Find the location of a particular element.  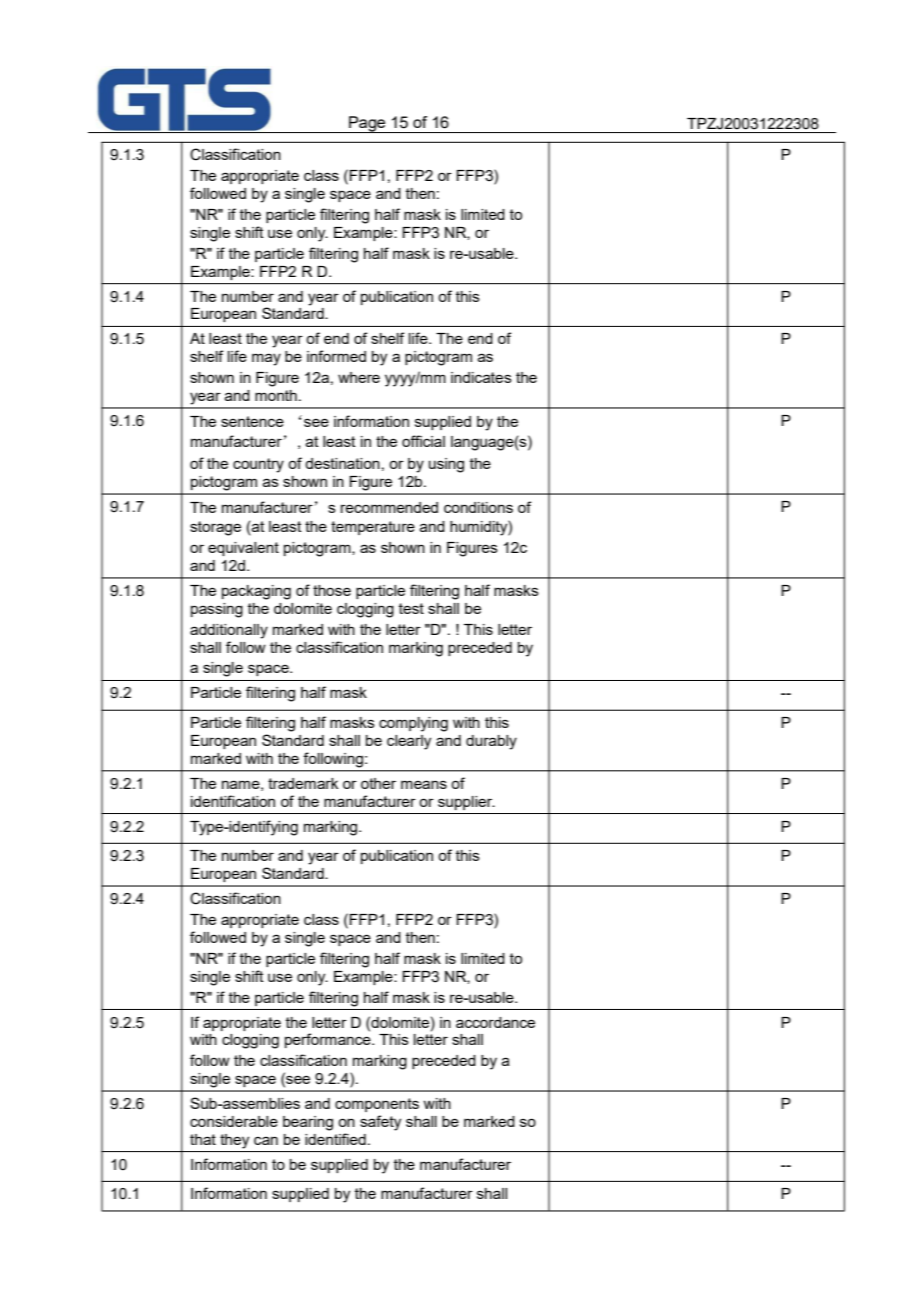

Page is located at coordinates (367, 124).
